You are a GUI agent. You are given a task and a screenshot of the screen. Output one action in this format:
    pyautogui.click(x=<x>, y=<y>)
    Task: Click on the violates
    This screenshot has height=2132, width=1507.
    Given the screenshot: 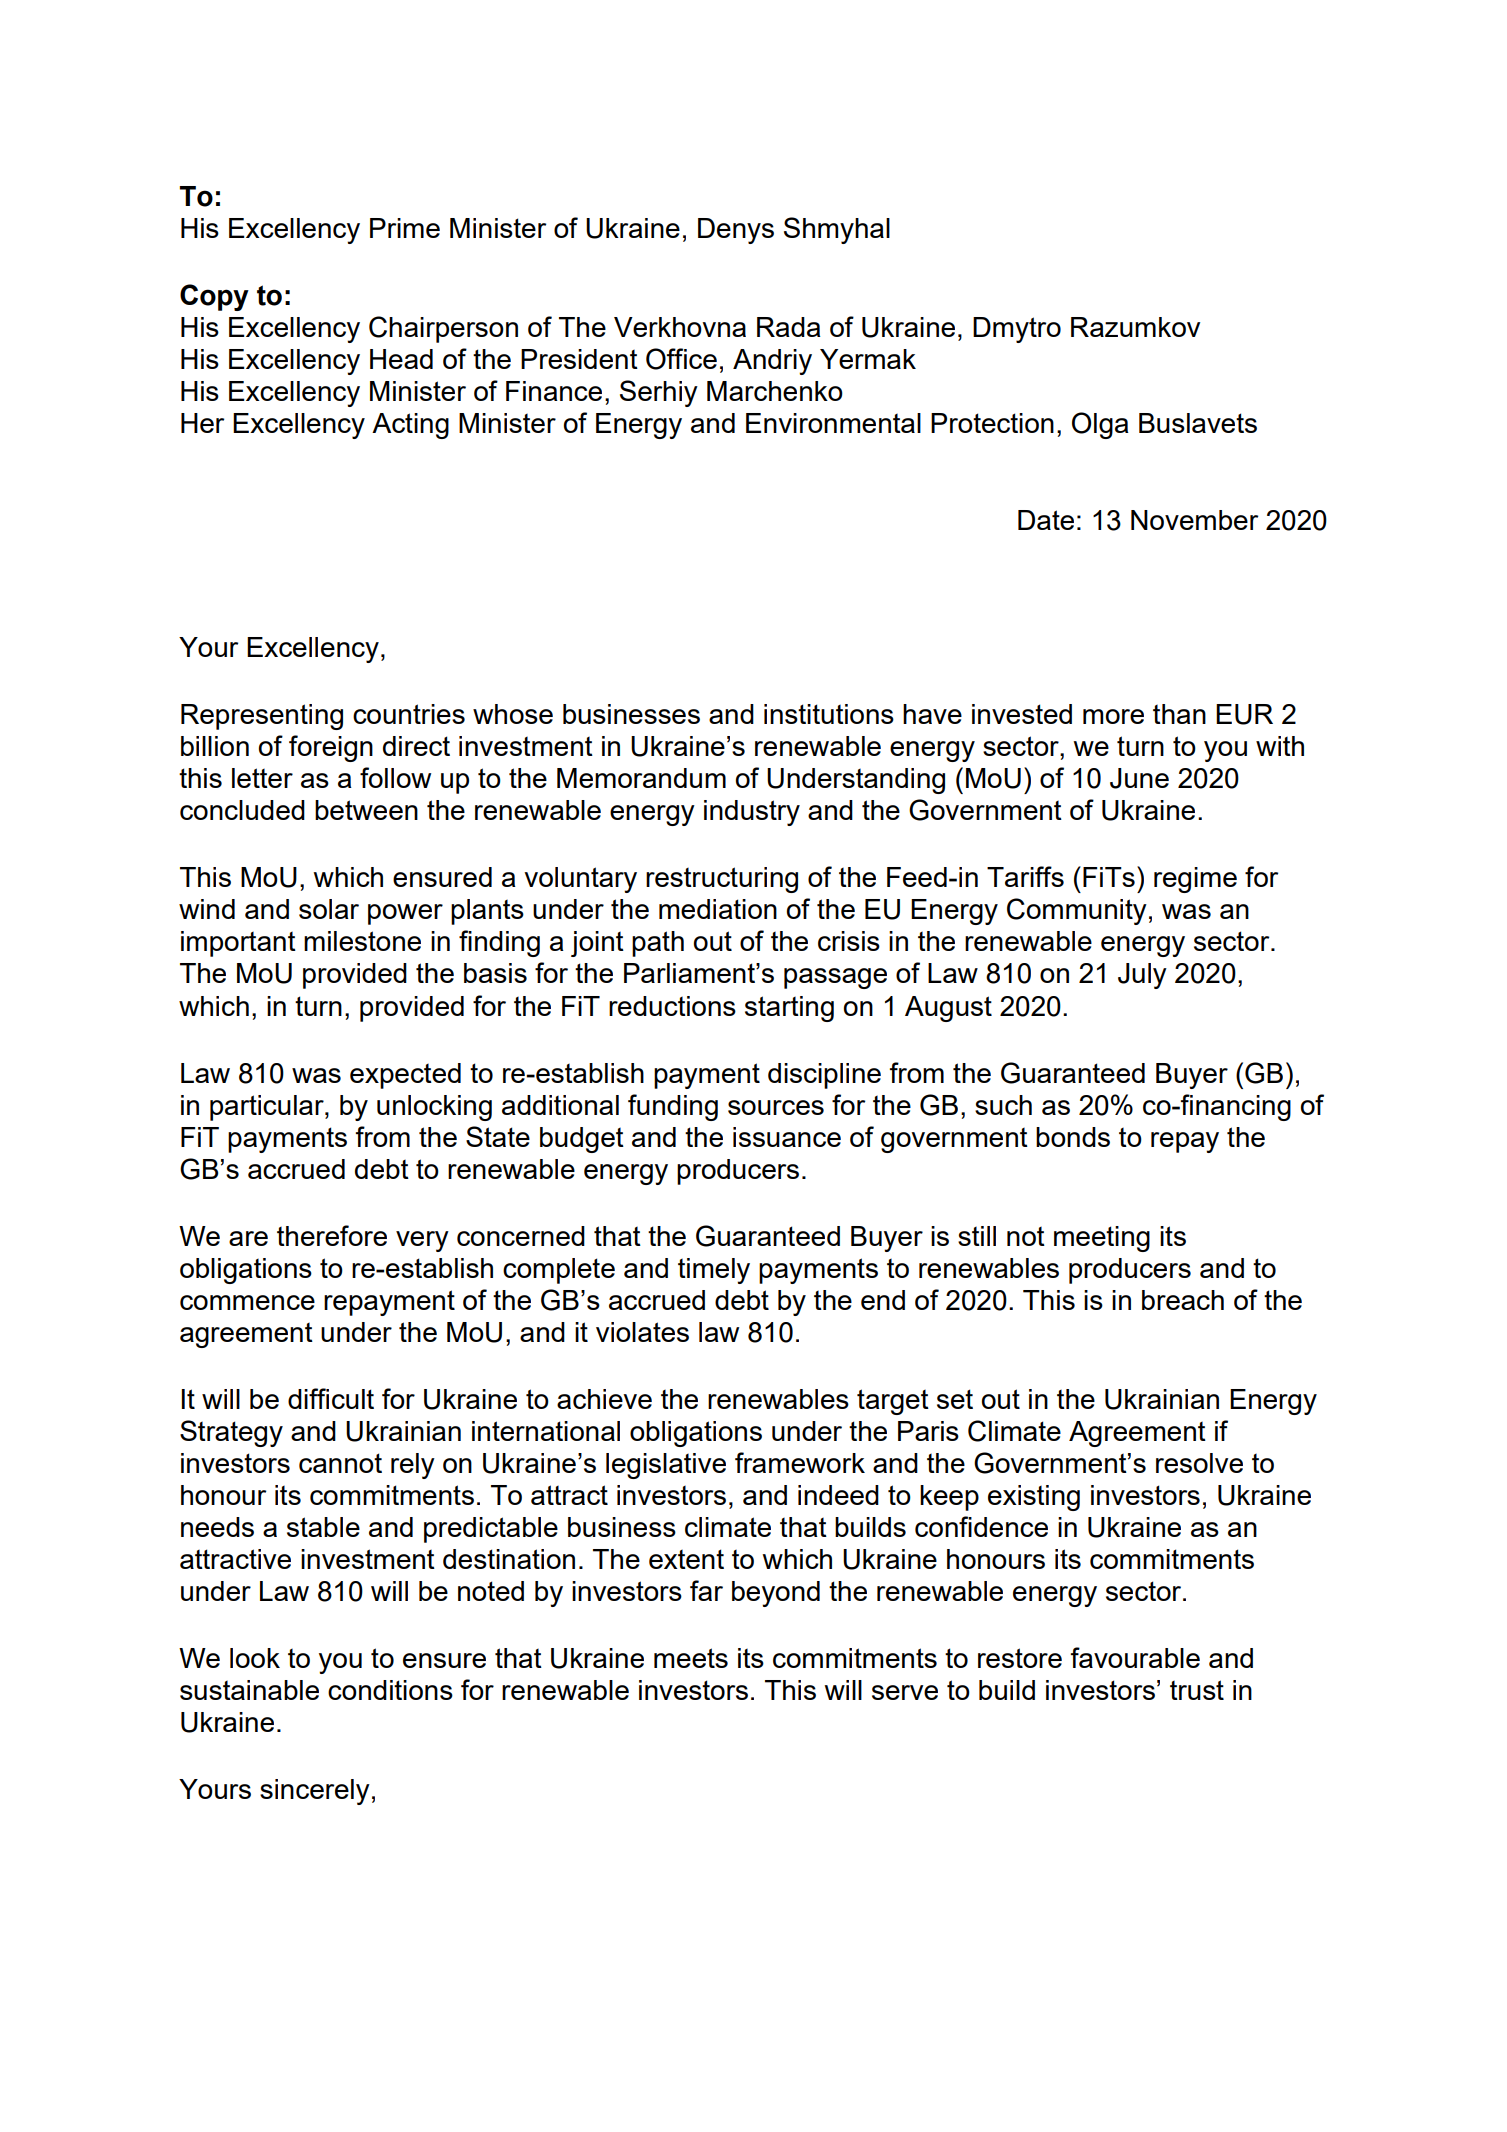 What is the action you would take?
    pyautogui.click(x=642, y=1332)
